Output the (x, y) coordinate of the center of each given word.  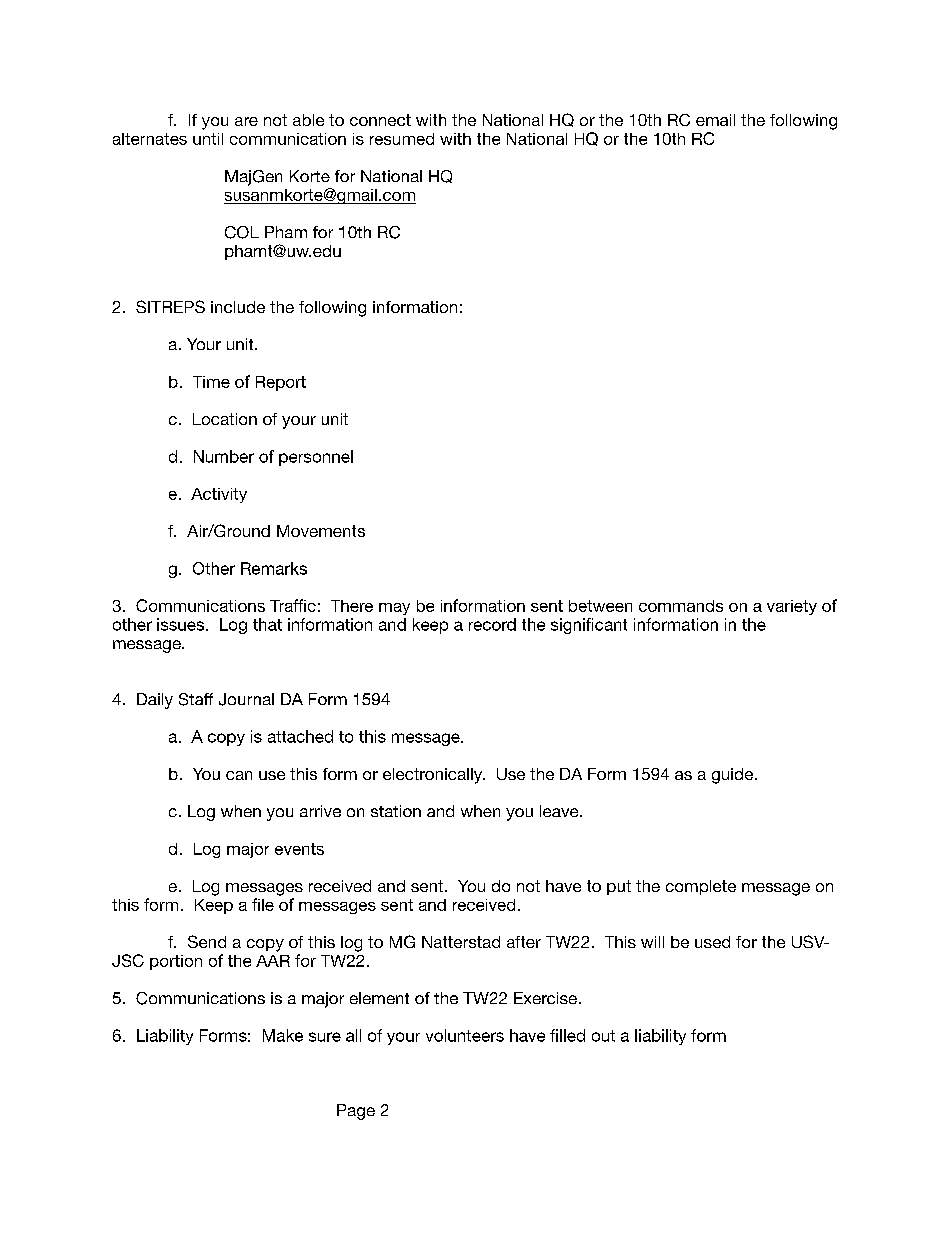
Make (283, 1035)
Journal (246, 699)
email (715, 120)
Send (207, 941)
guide (734, 776)
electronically (434, 776)
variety (792, 607)
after (524, 942)
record (492, 624)
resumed (402, 139)
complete (701, 887)
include (238, 307)
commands (681, 606)
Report (281, 383)
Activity (219, 495)
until (208, 139)
